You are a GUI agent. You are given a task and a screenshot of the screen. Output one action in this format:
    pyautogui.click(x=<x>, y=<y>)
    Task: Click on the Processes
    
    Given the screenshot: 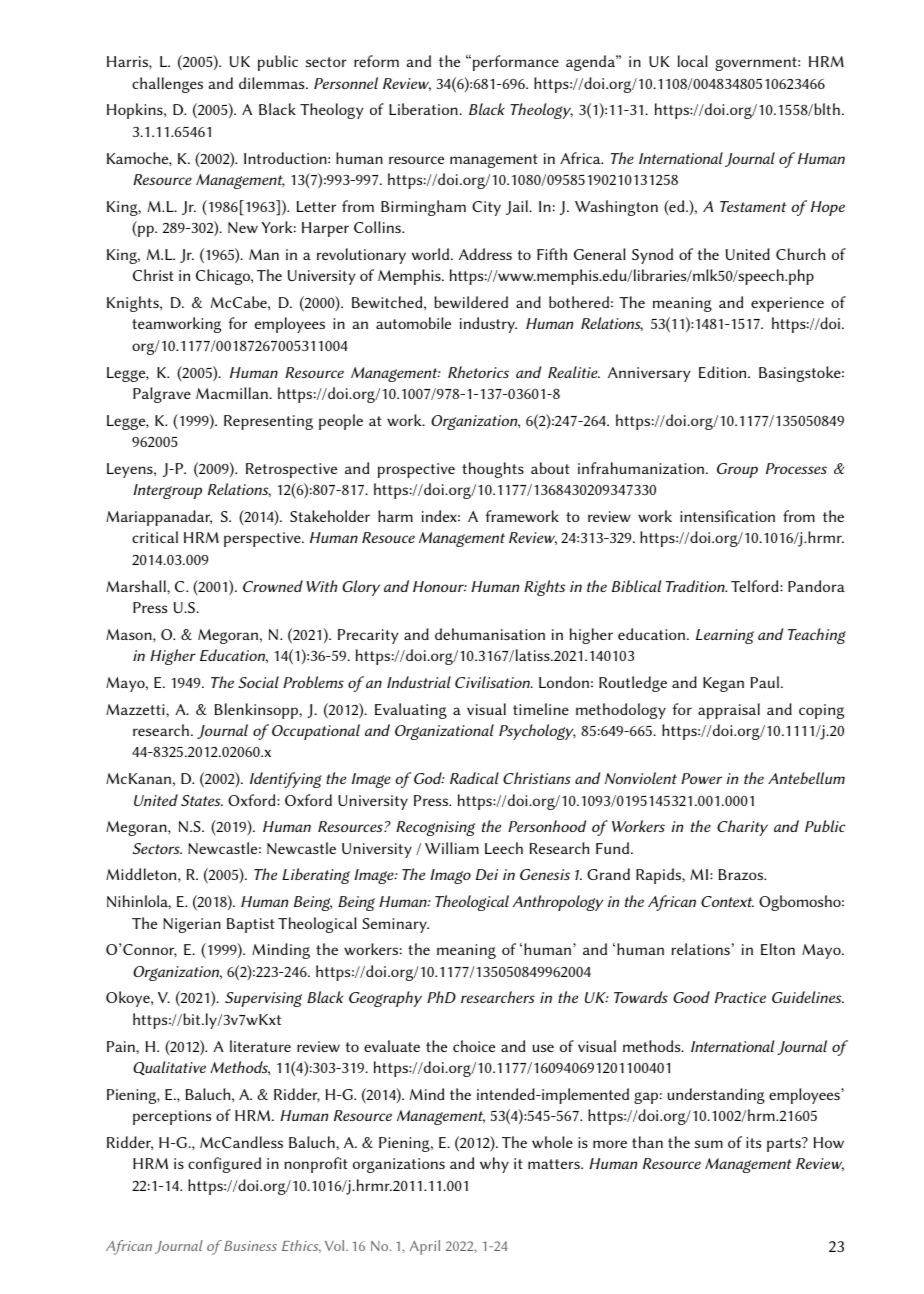 What is the action you would take?
    pyautogui.click(x=796, y=468)
